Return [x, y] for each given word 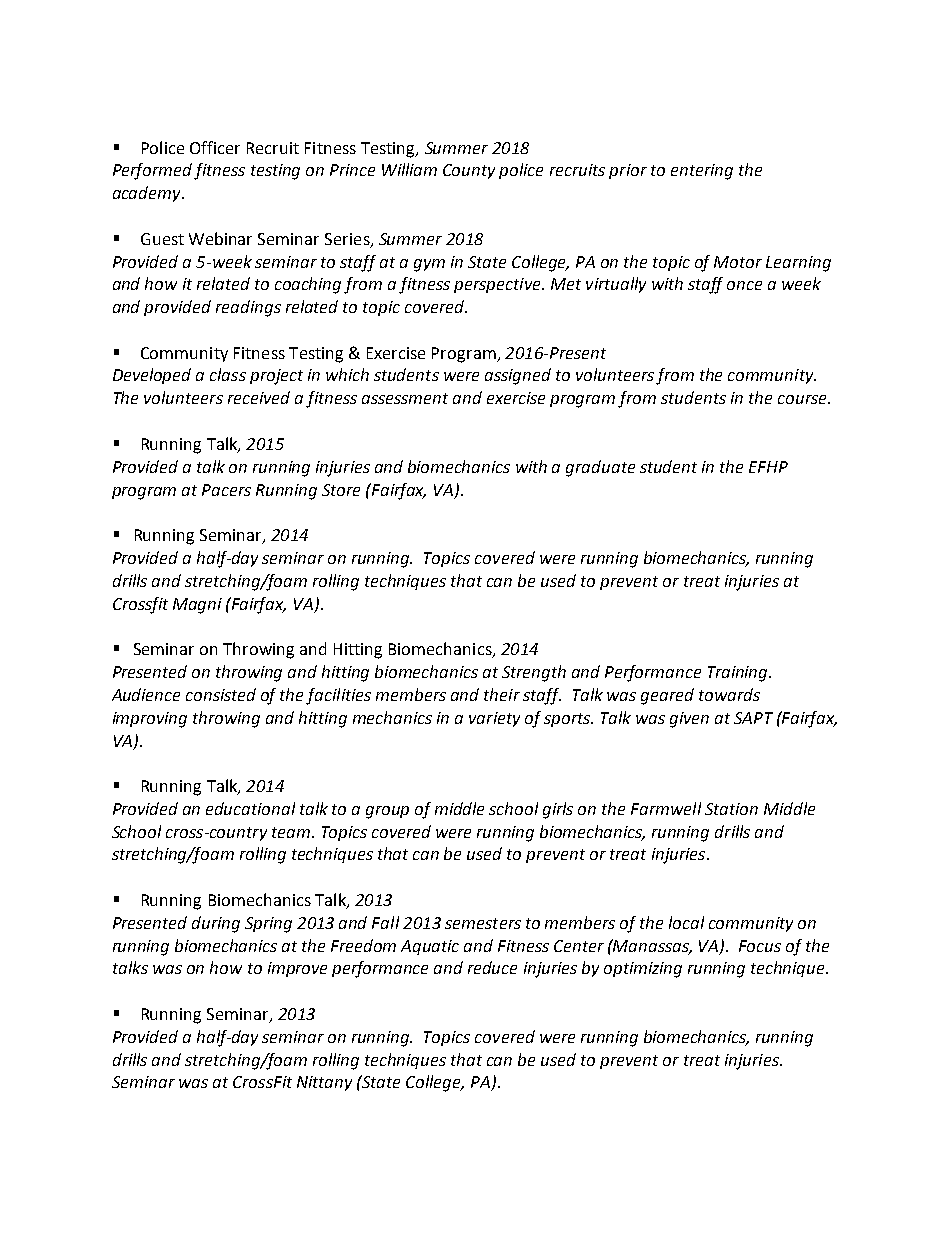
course [803, 399]
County [469, 171]
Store [341, 490]
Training [739, 674]
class [228, 374]
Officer [215, 147]
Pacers [226, 490]
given [689, 720]
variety [494, 719]
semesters [483, 923]
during [216, 924]
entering [702, 172]
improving [150, 720]
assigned [518, 376]
